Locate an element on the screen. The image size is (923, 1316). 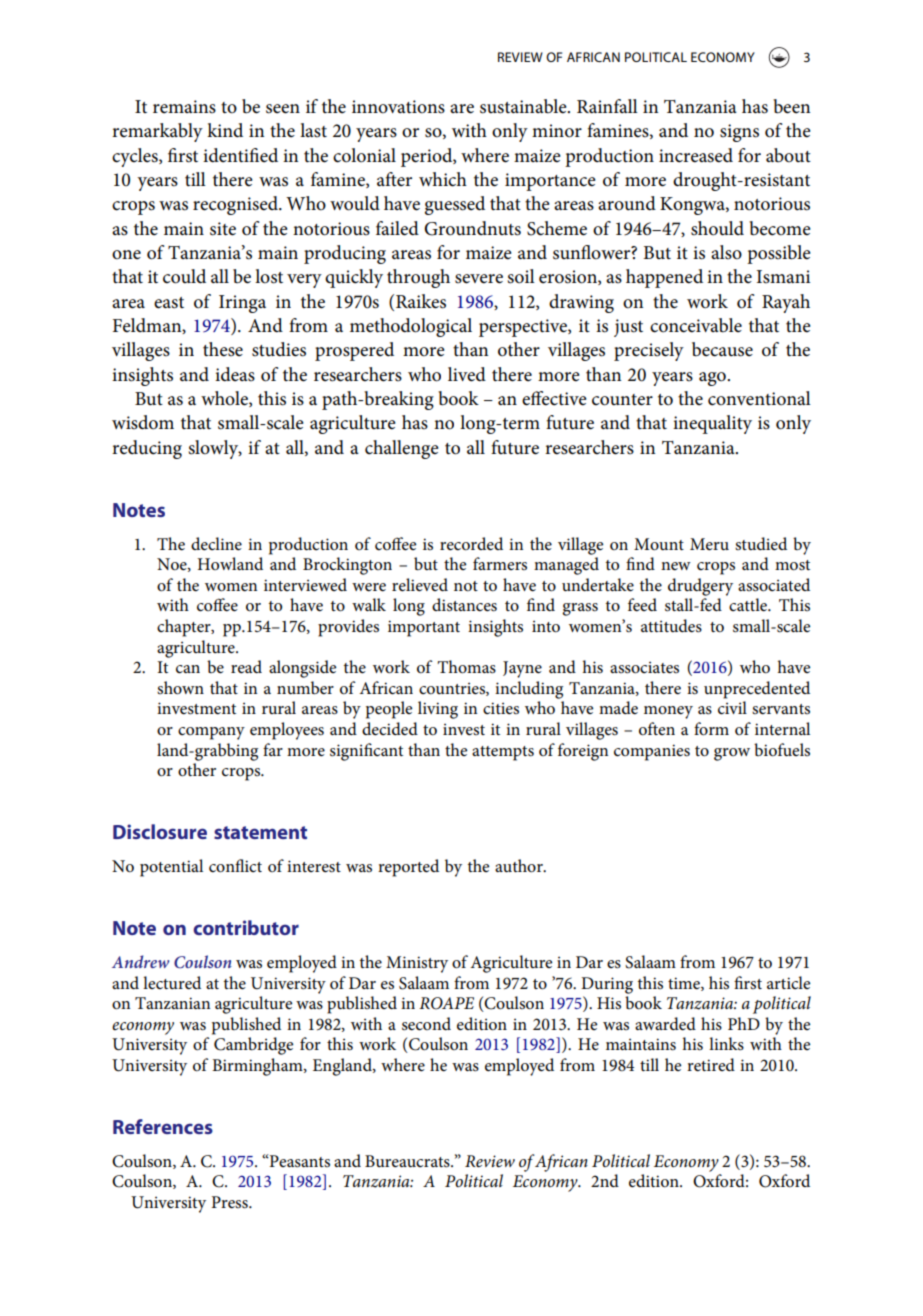
attitudes is located at coordinates (671, 626).
